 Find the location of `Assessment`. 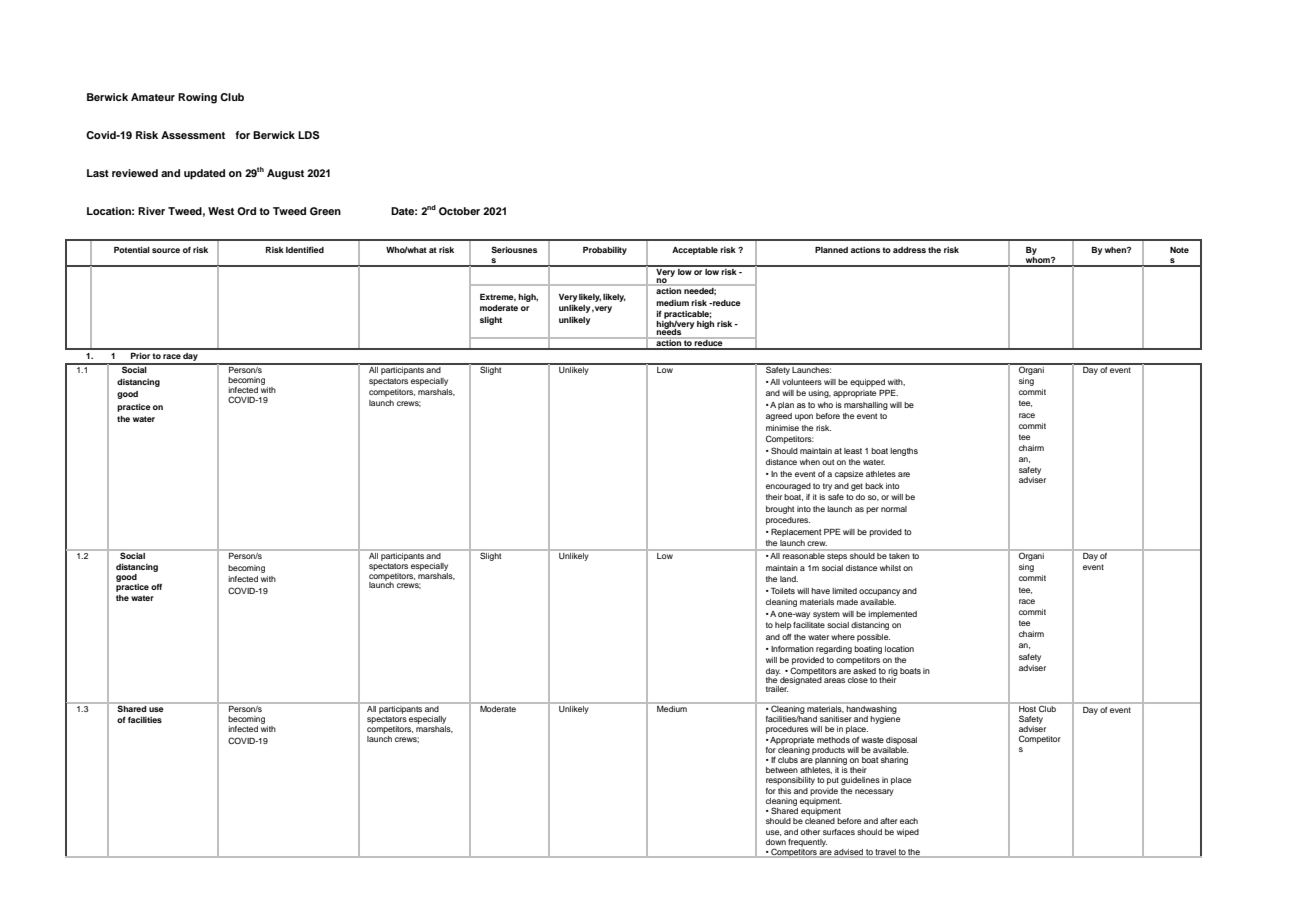

Assessment is located at coordinates (193, 135).
